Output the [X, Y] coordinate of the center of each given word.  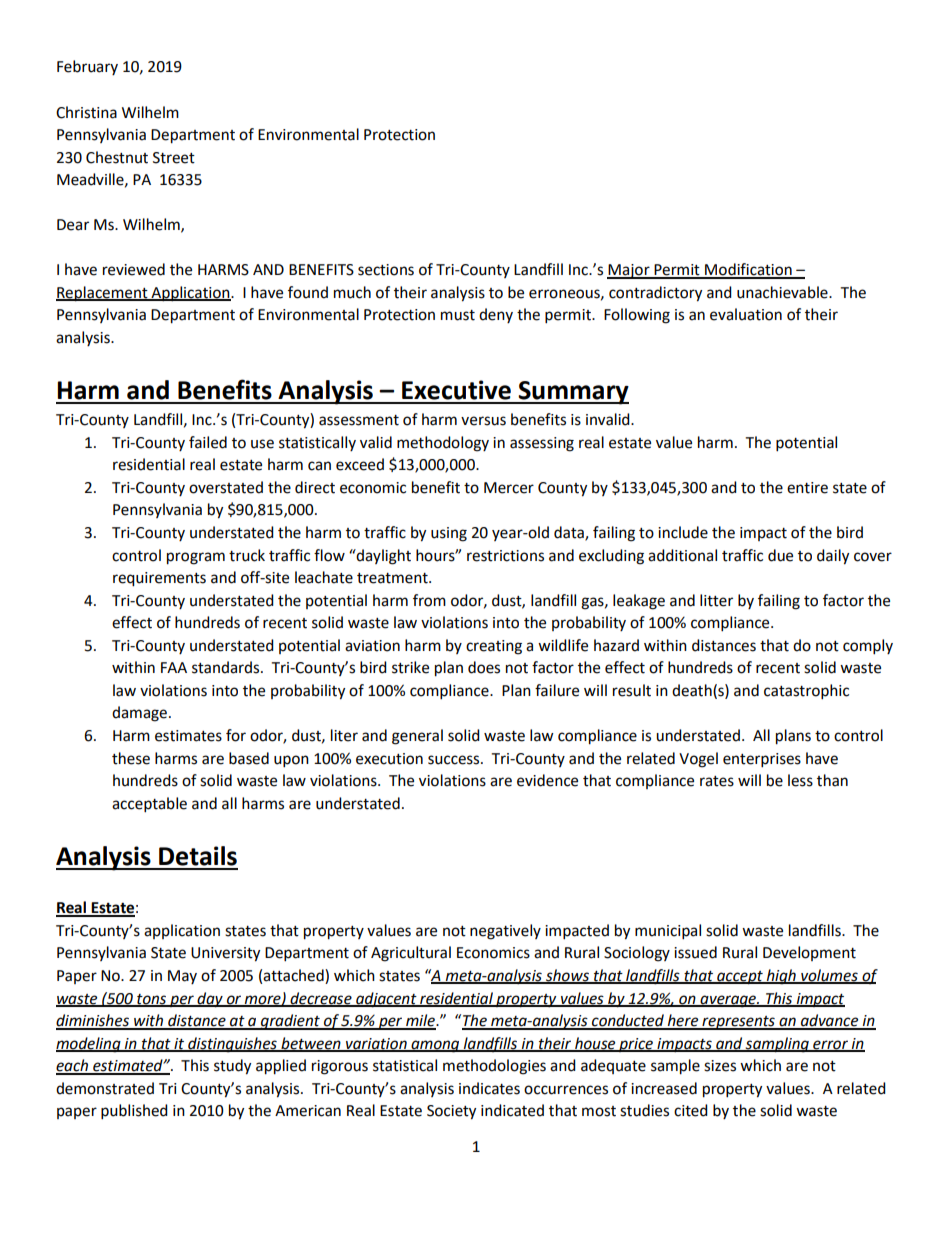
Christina [86, 112]
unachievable [783, 292]
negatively [505, 932]
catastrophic [806, 692]
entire [807, 488]
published [134, 1112]
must [458, 315]
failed [208, 442]
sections [386, 270]
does [484, 667]
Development [809, 953]
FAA [174, 667]
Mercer [509, 488]
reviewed [134, 269]
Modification [748, 270]
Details [198, 856]
